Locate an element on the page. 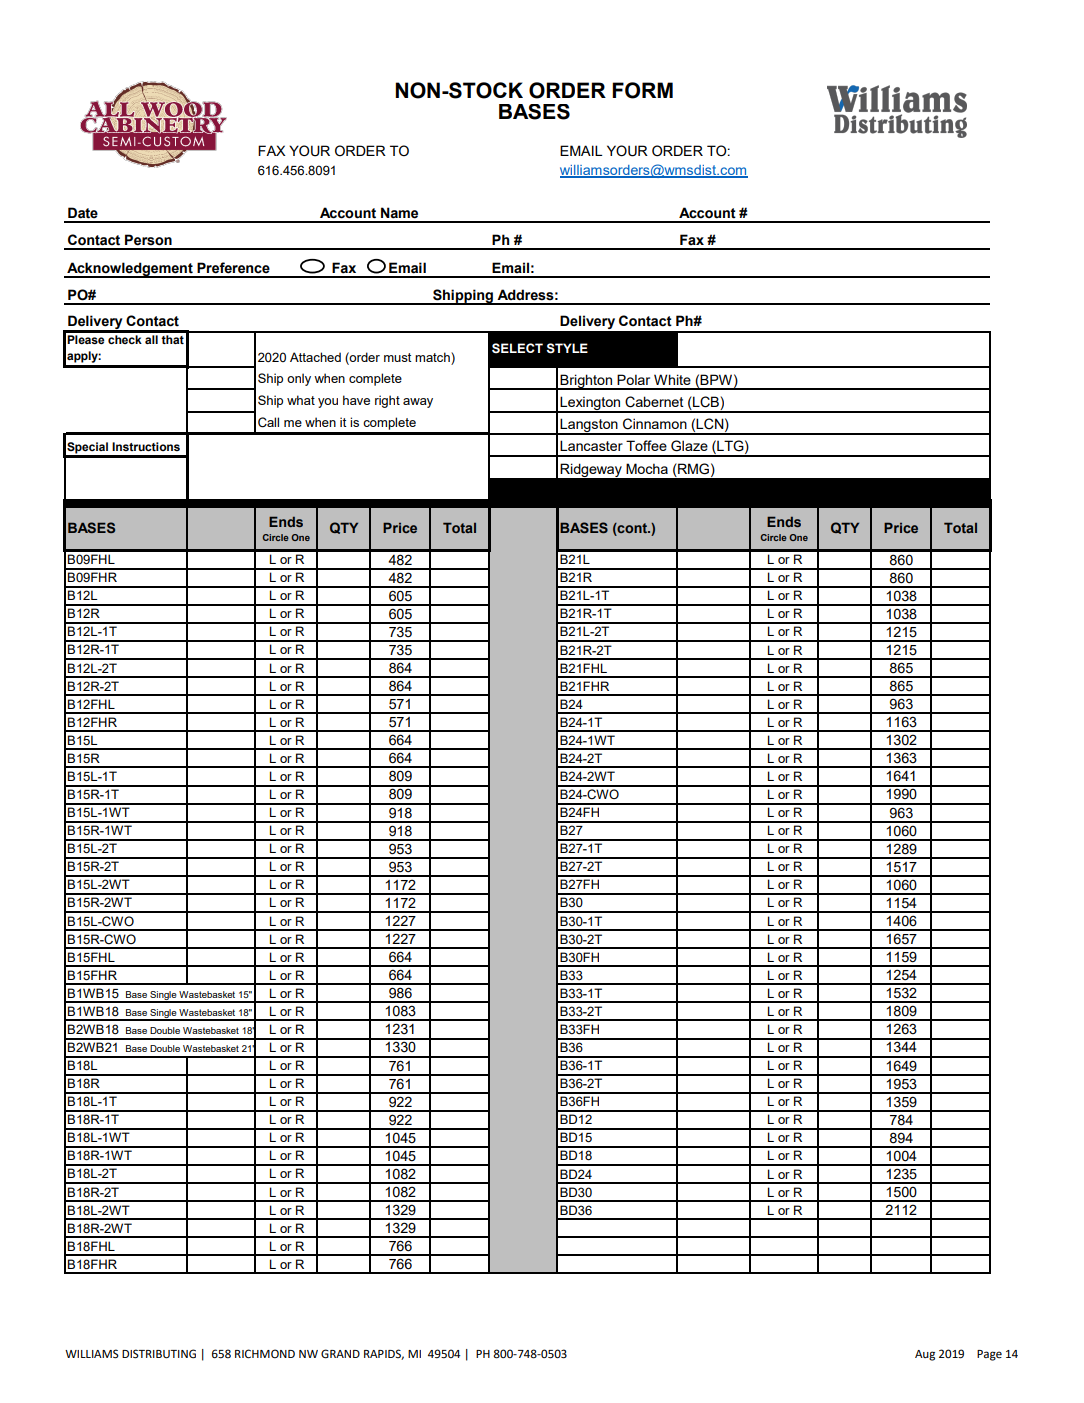  LCB is located at coordinates (706, 403).
